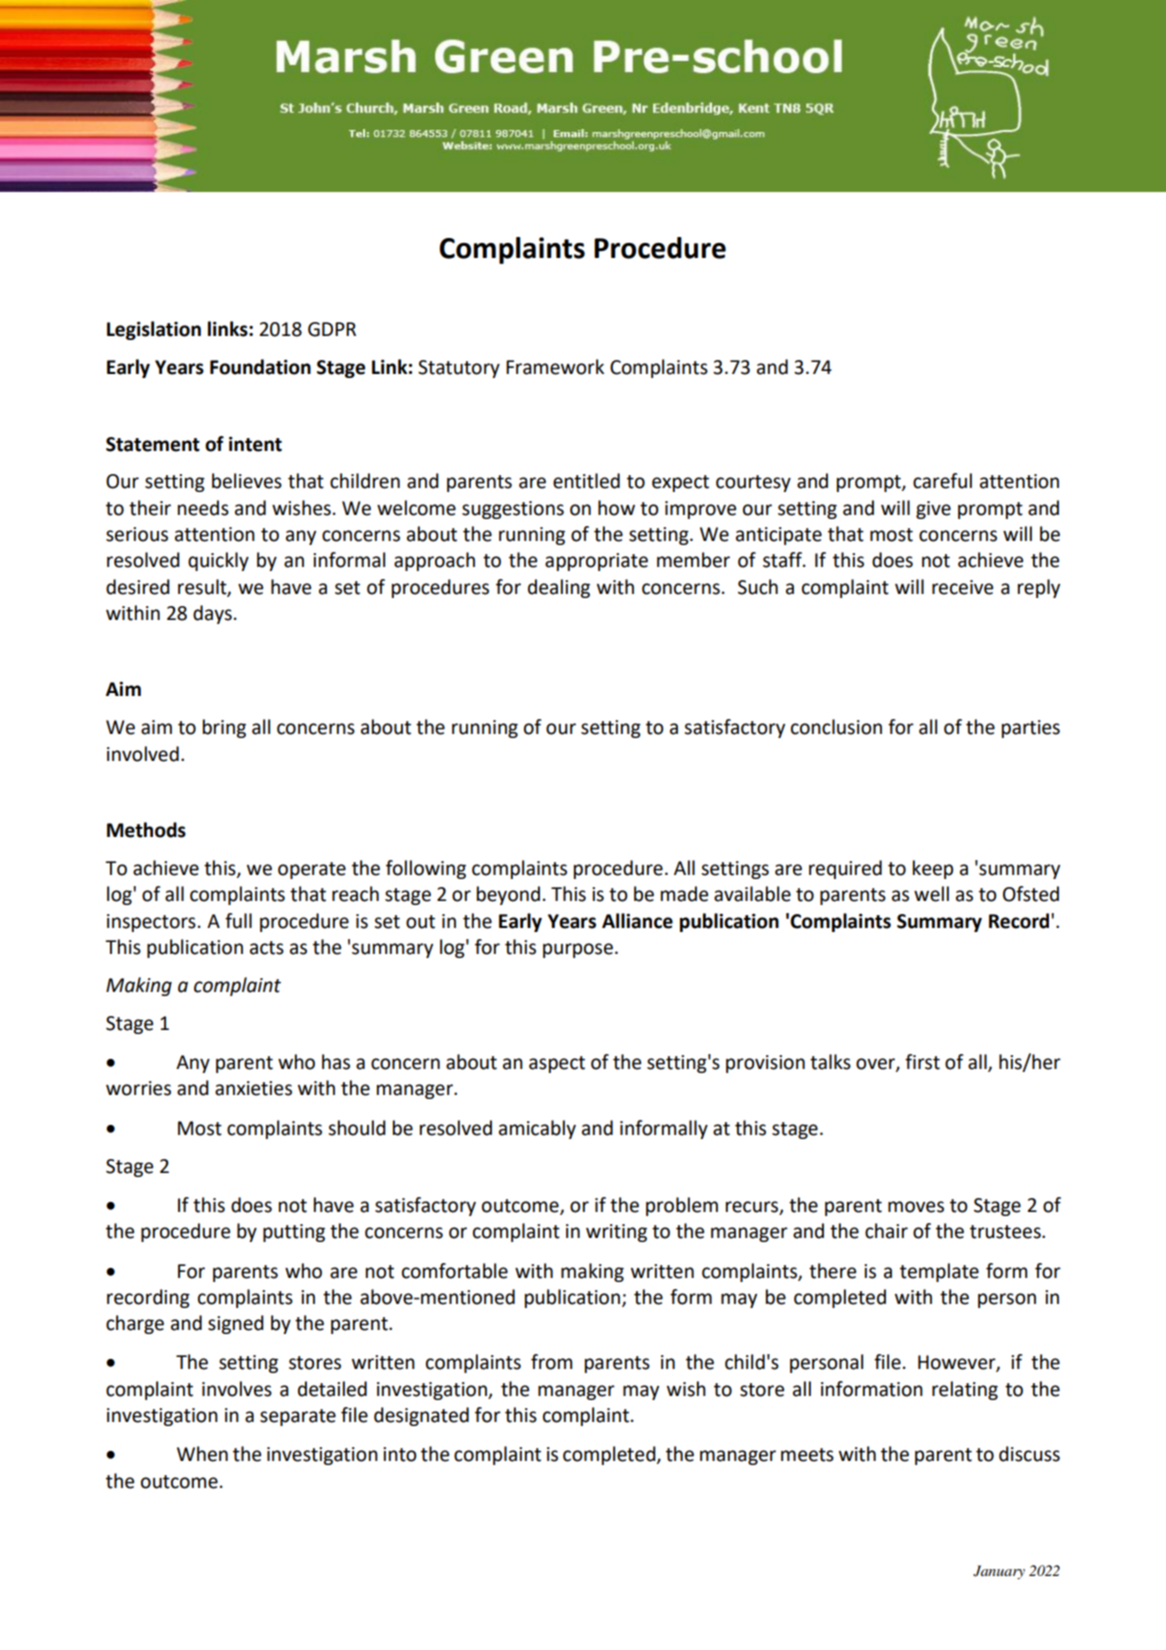  Describe the element at coordinates (236, 1324) in the screenshot. I see `signed` at that location.
